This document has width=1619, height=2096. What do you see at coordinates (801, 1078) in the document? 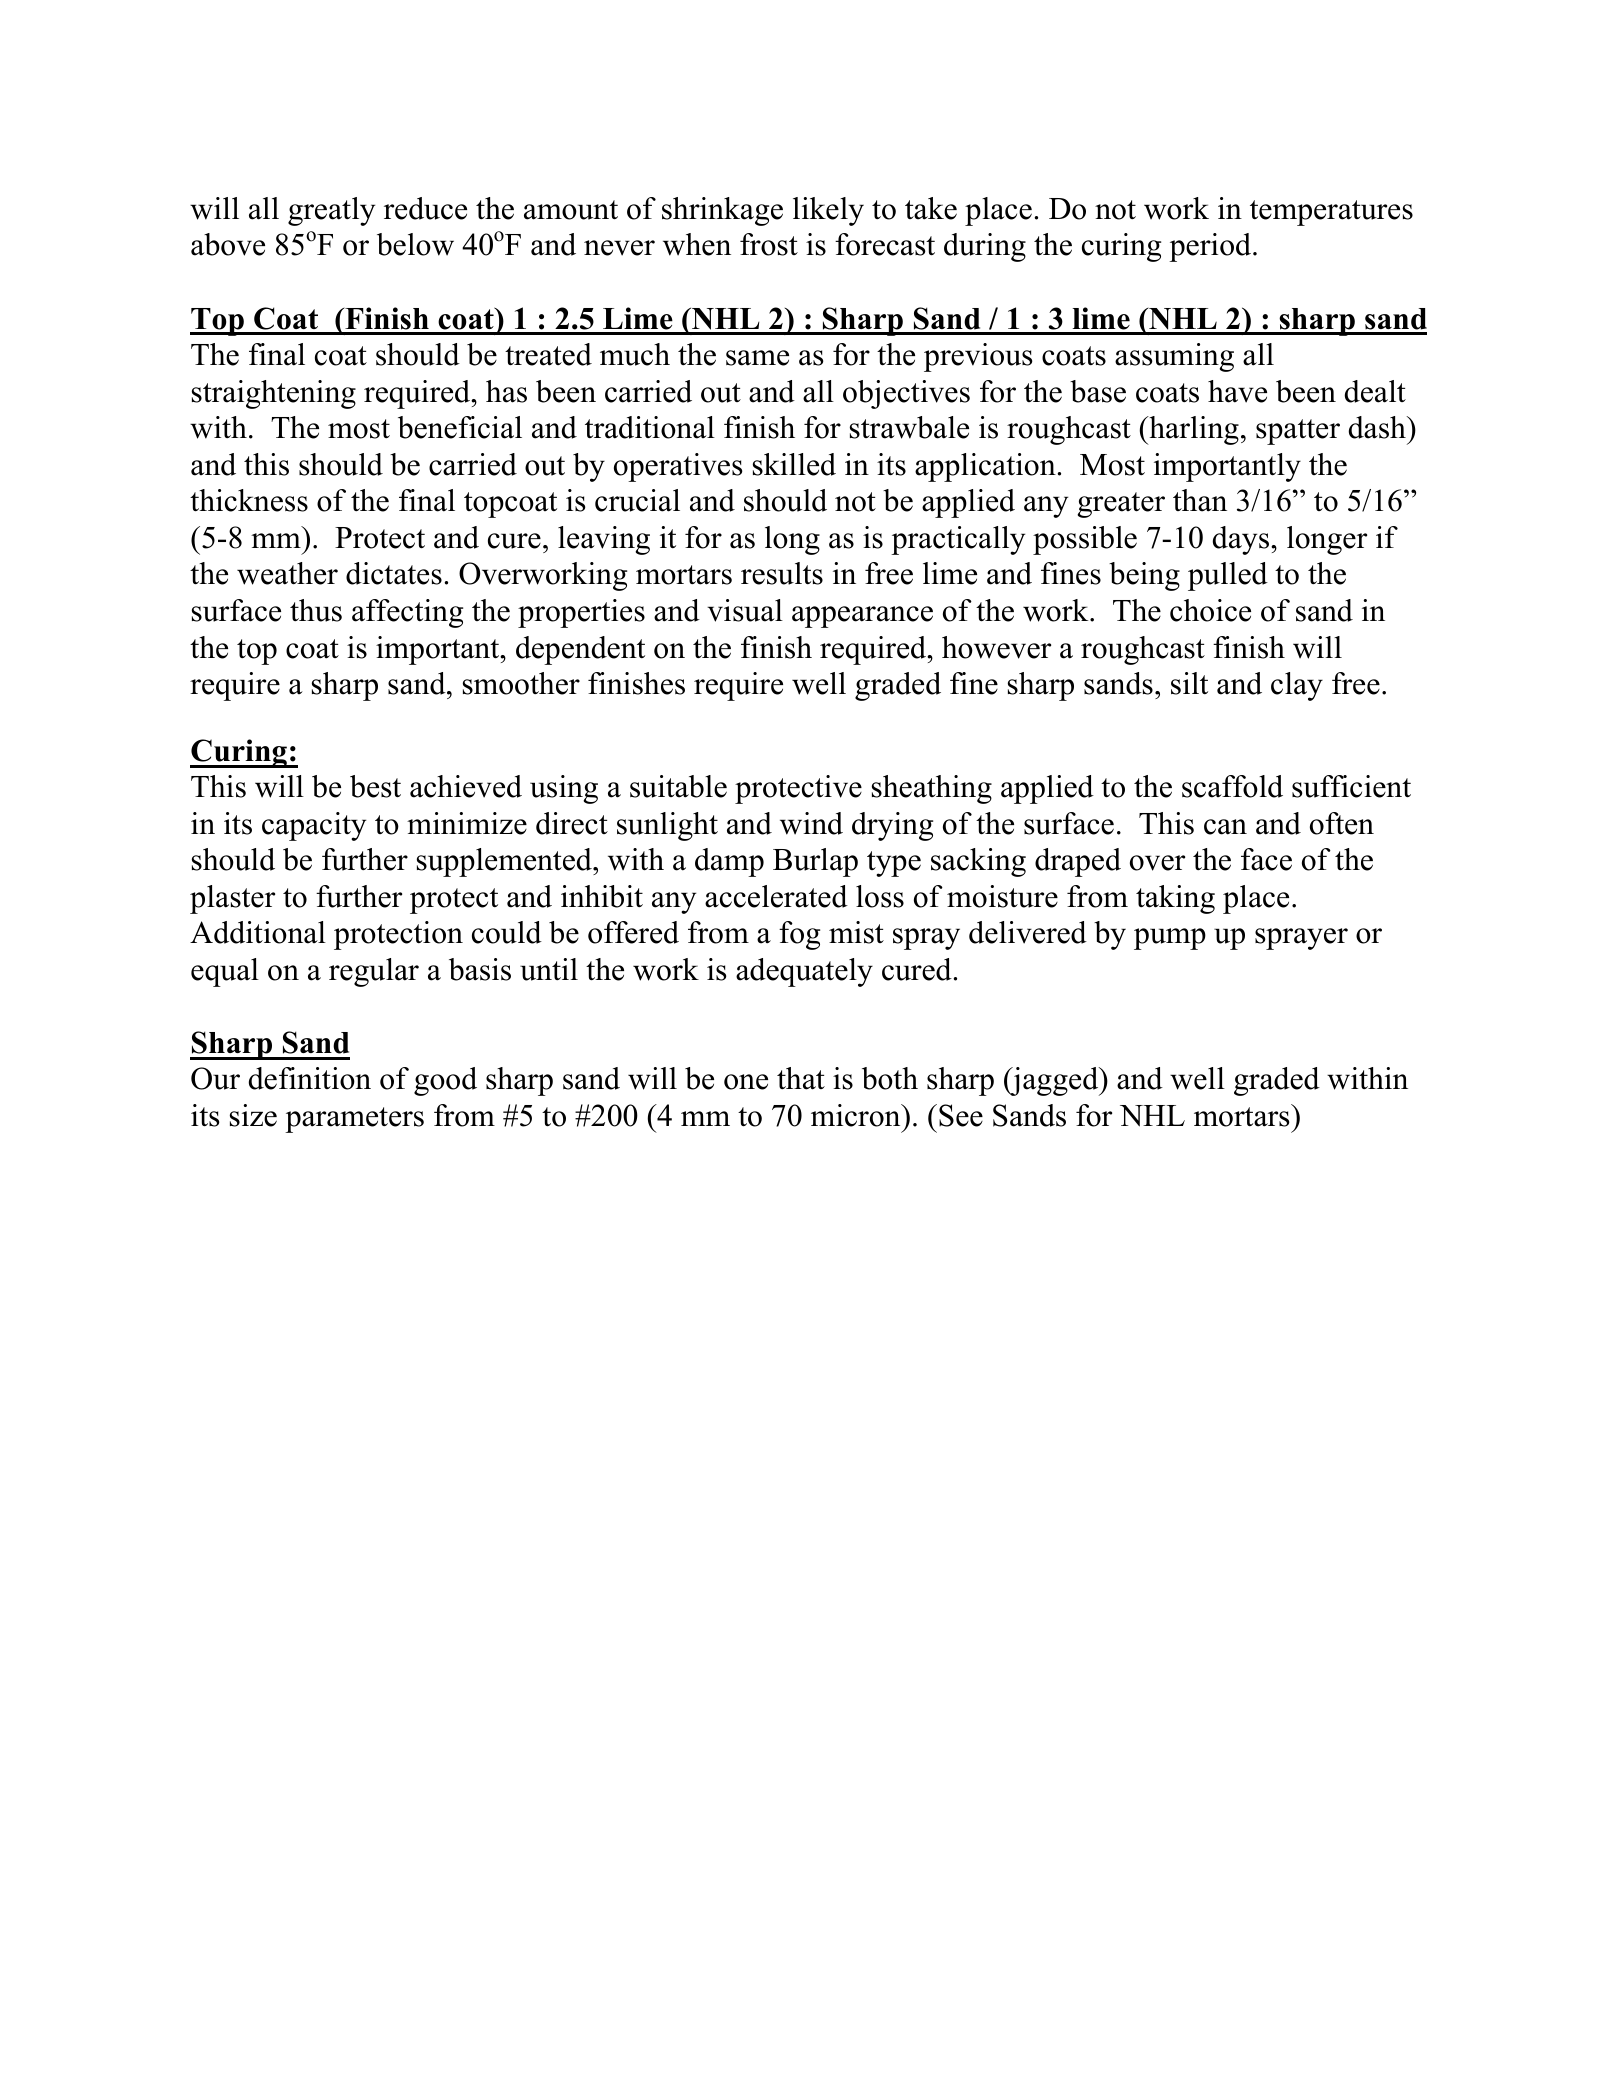
I see `that` at bounding box center [801, 1078].
